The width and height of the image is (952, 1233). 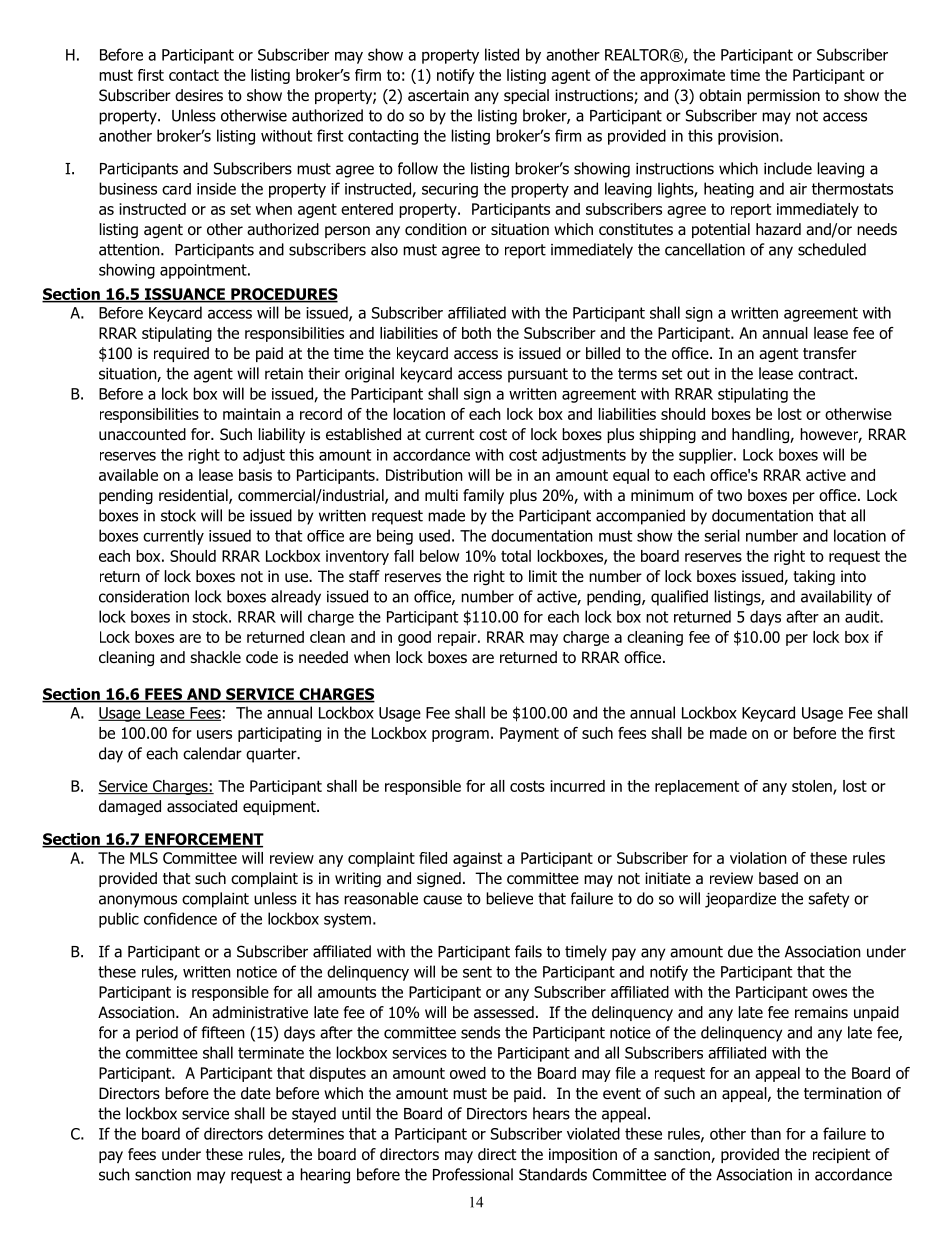 What do you see at coordinates (509, 898) in the image?
I see `believe` at bounding box center [509, 898].
